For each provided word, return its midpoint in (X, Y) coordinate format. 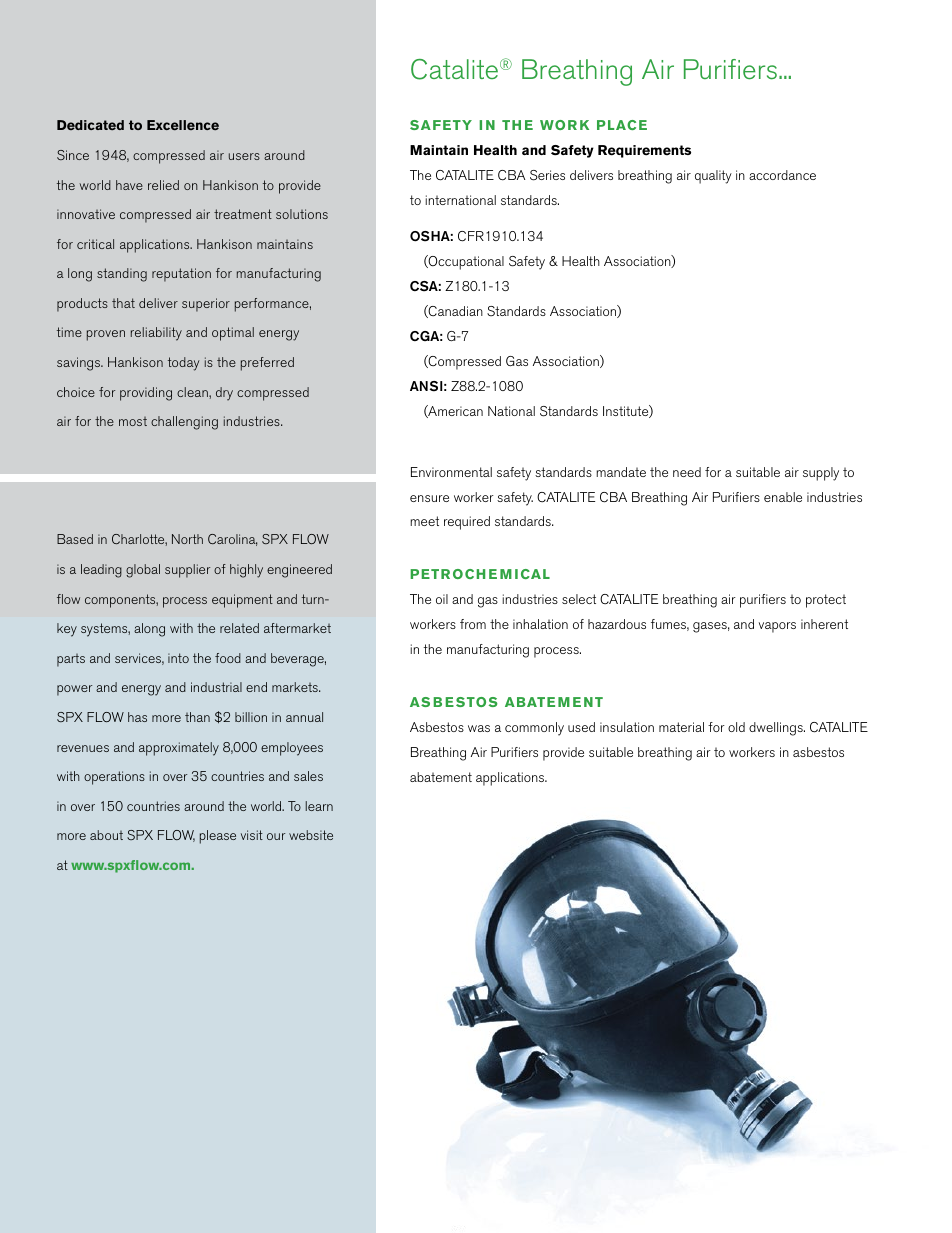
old (736, 727)
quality (713, 177)
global (143, 571)
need (687, 472)
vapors (777, 627)
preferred (267, 364)
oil (442, 599)
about (106, 835)
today (184, 364)
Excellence (183, 125)
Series (547, 175)
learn (319, 806)
